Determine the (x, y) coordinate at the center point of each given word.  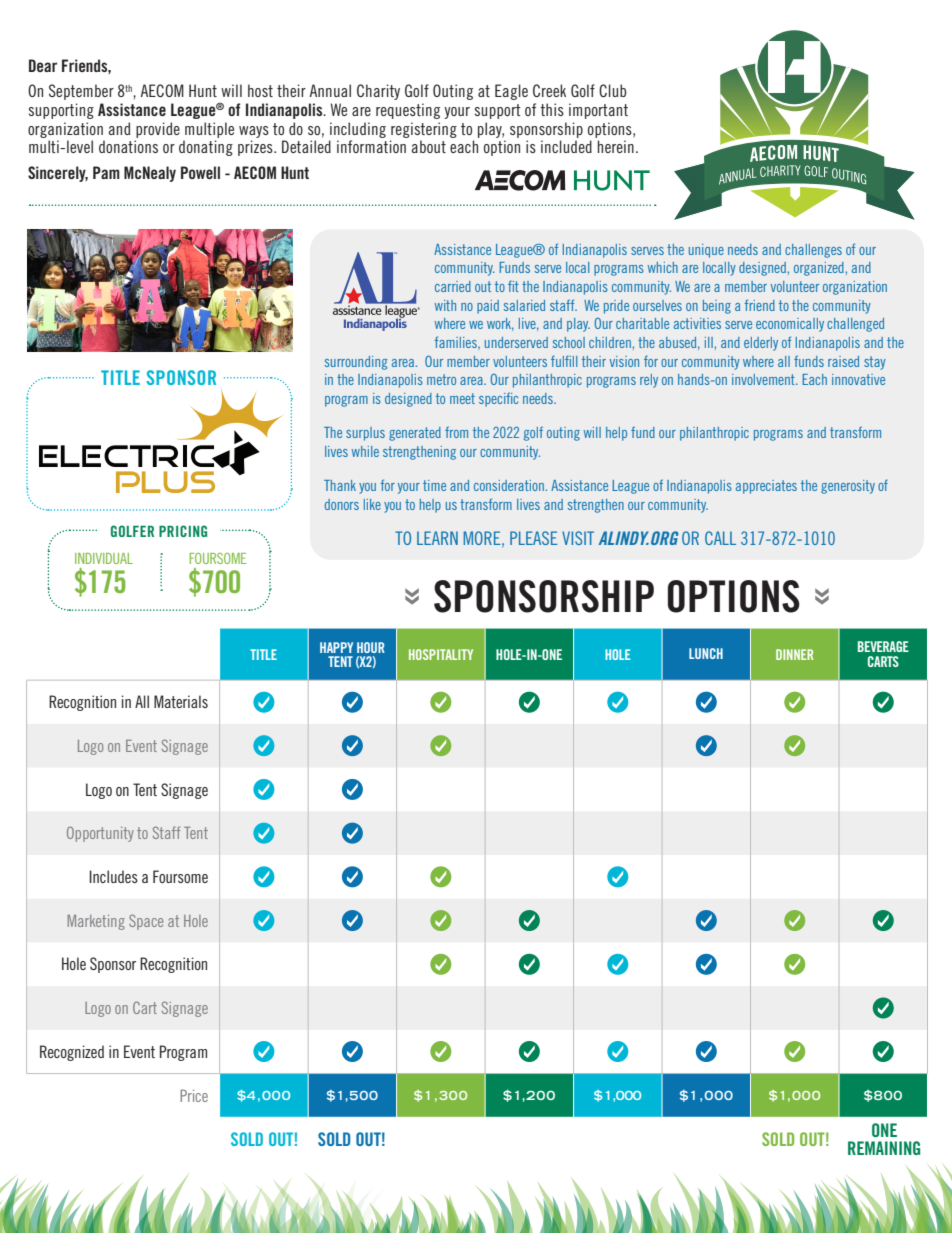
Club (613, 90)
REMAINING (884, 1148)
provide (158, 130)
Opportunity (100, 834)
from (456, 432)
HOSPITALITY (441, 654)
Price (194, 1095)
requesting (408, 111)
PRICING (183, 531)
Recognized (72, 1053)
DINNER (795, 654)
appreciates (766, 487)
